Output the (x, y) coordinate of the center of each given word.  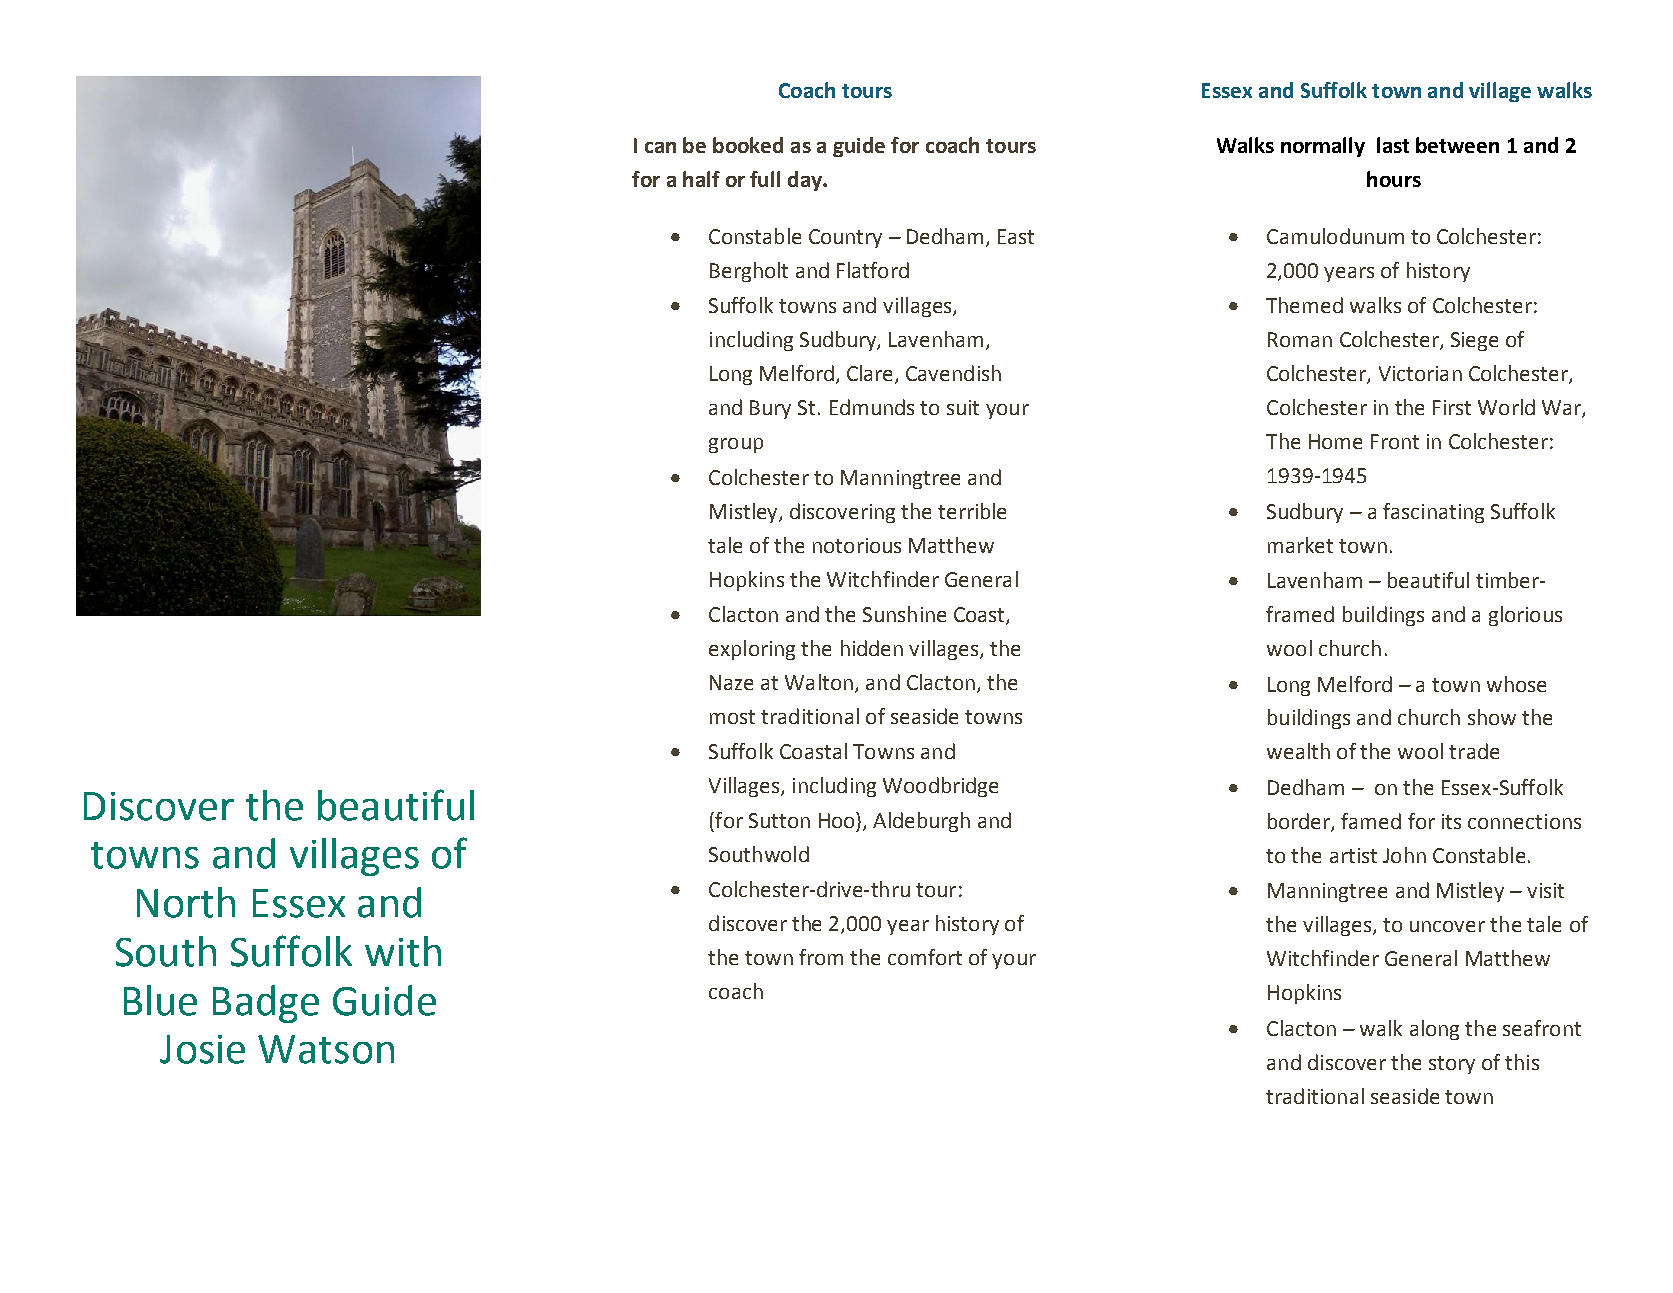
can (660, 147)
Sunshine (904, 614)
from (821, 957)
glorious (1525, 616)
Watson (326, 1049)
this (1522, 1062)
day (806, 181)
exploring (752, 650)
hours (1394, 179)
